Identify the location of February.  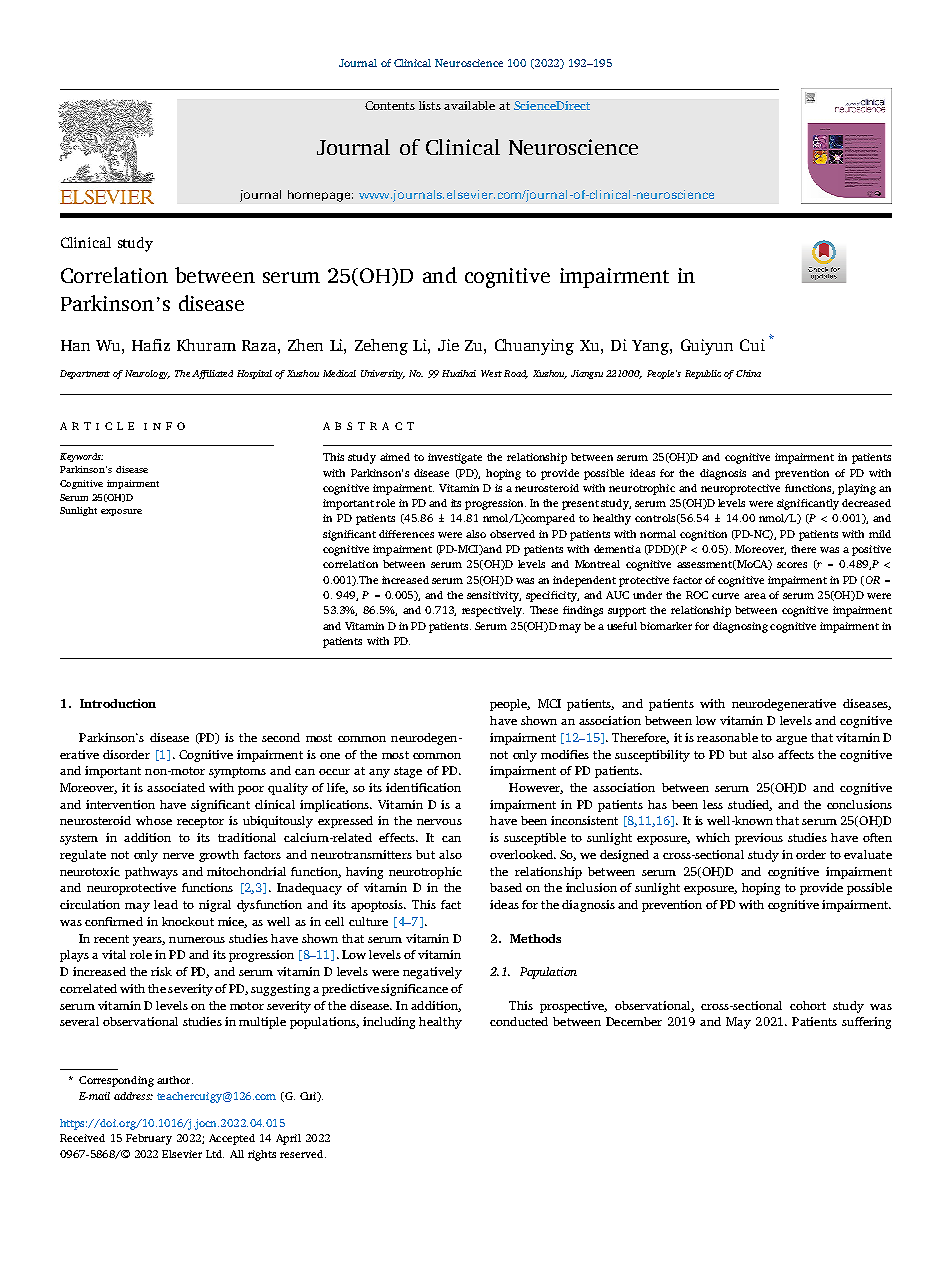
(149, 1139).
